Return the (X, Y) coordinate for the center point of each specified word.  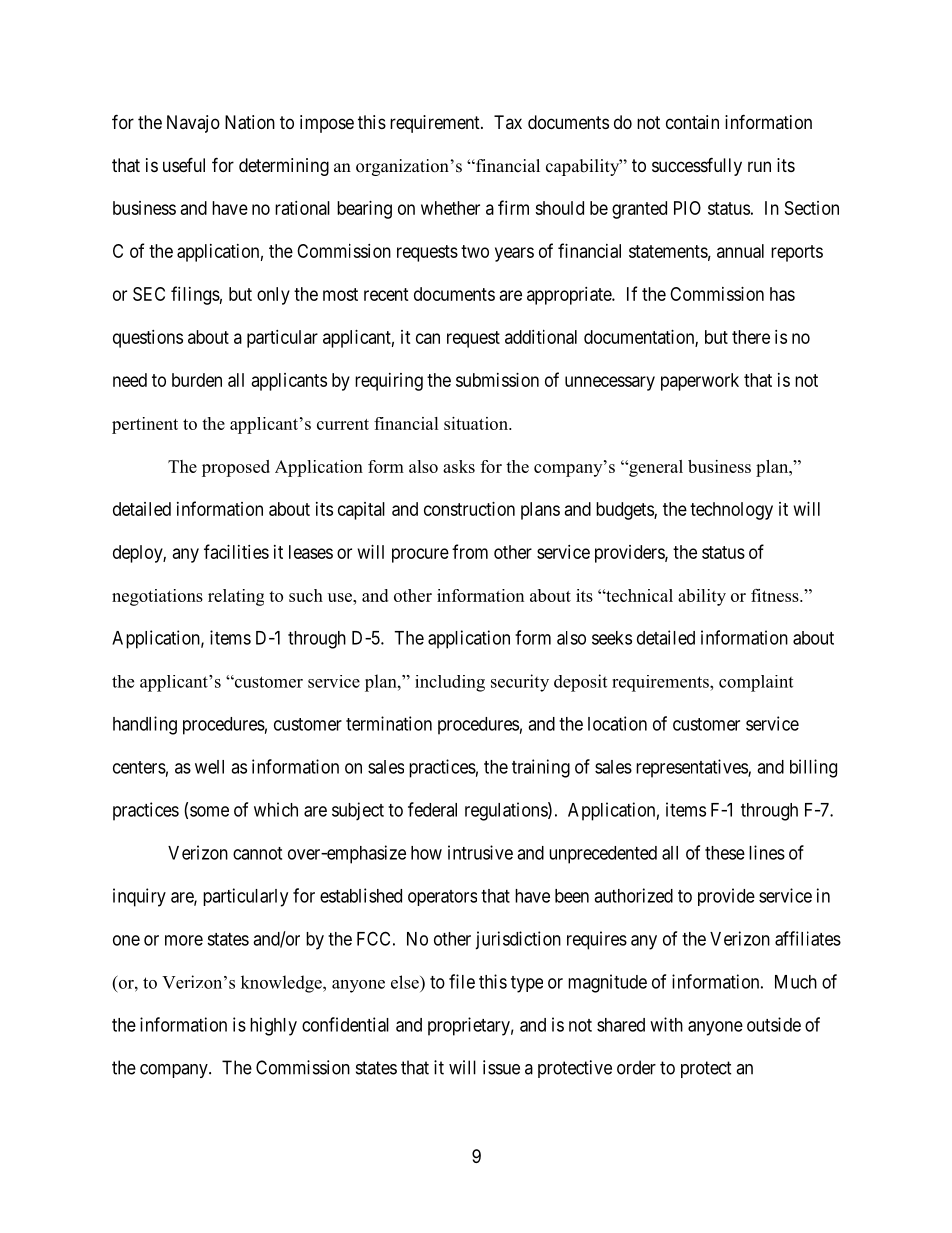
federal (432, 809)
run (759, 166)
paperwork (700, 382)
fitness (776, 595)
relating (236, 597)
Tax (508, 122)
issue (501, 1067)
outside (774, 1024)
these (725, 853)
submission (497, 380)
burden (197, 380)
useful (184, 164)
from (470, 551)
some (209, 811)
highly (273, 1026)
